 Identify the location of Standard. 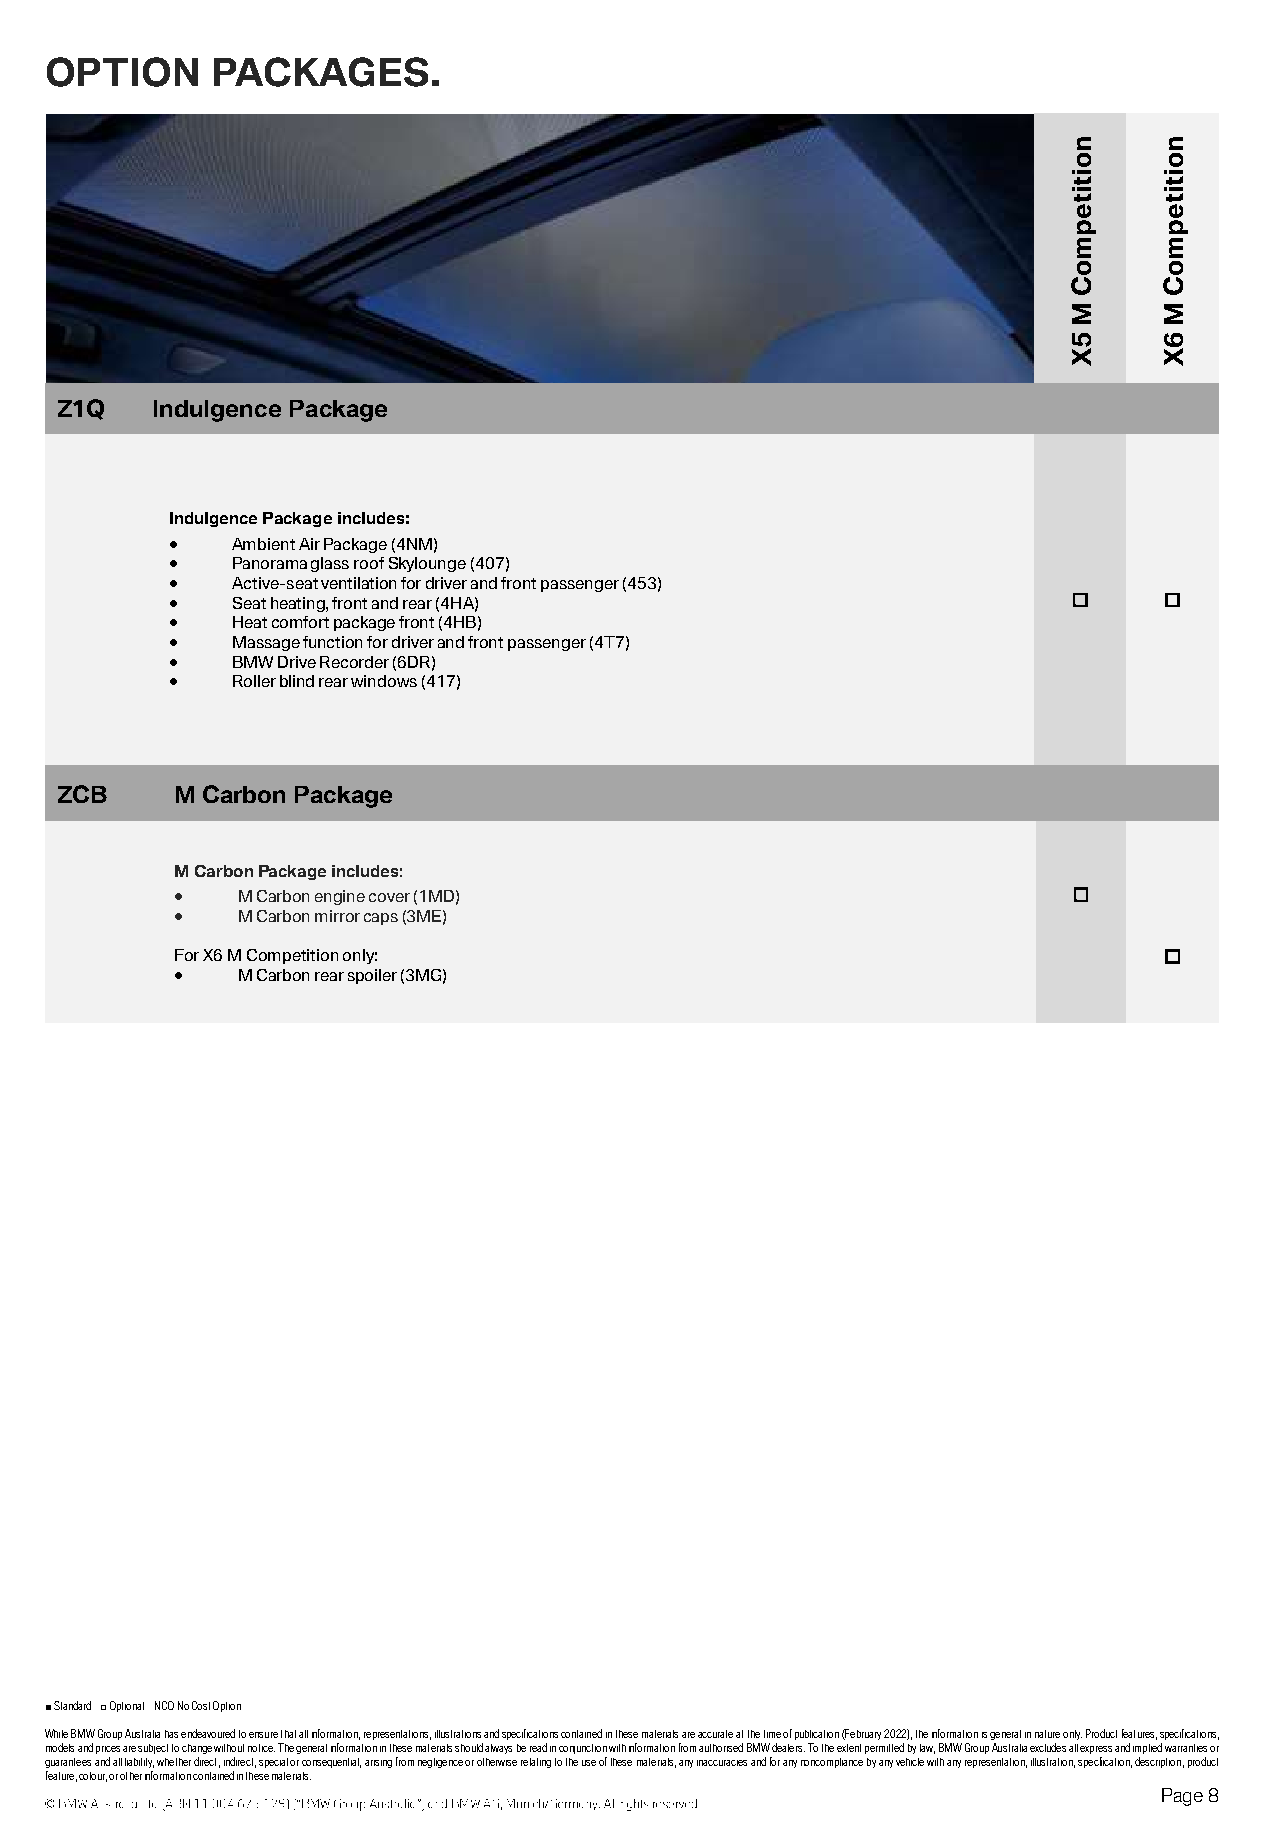
(72, 1705).
